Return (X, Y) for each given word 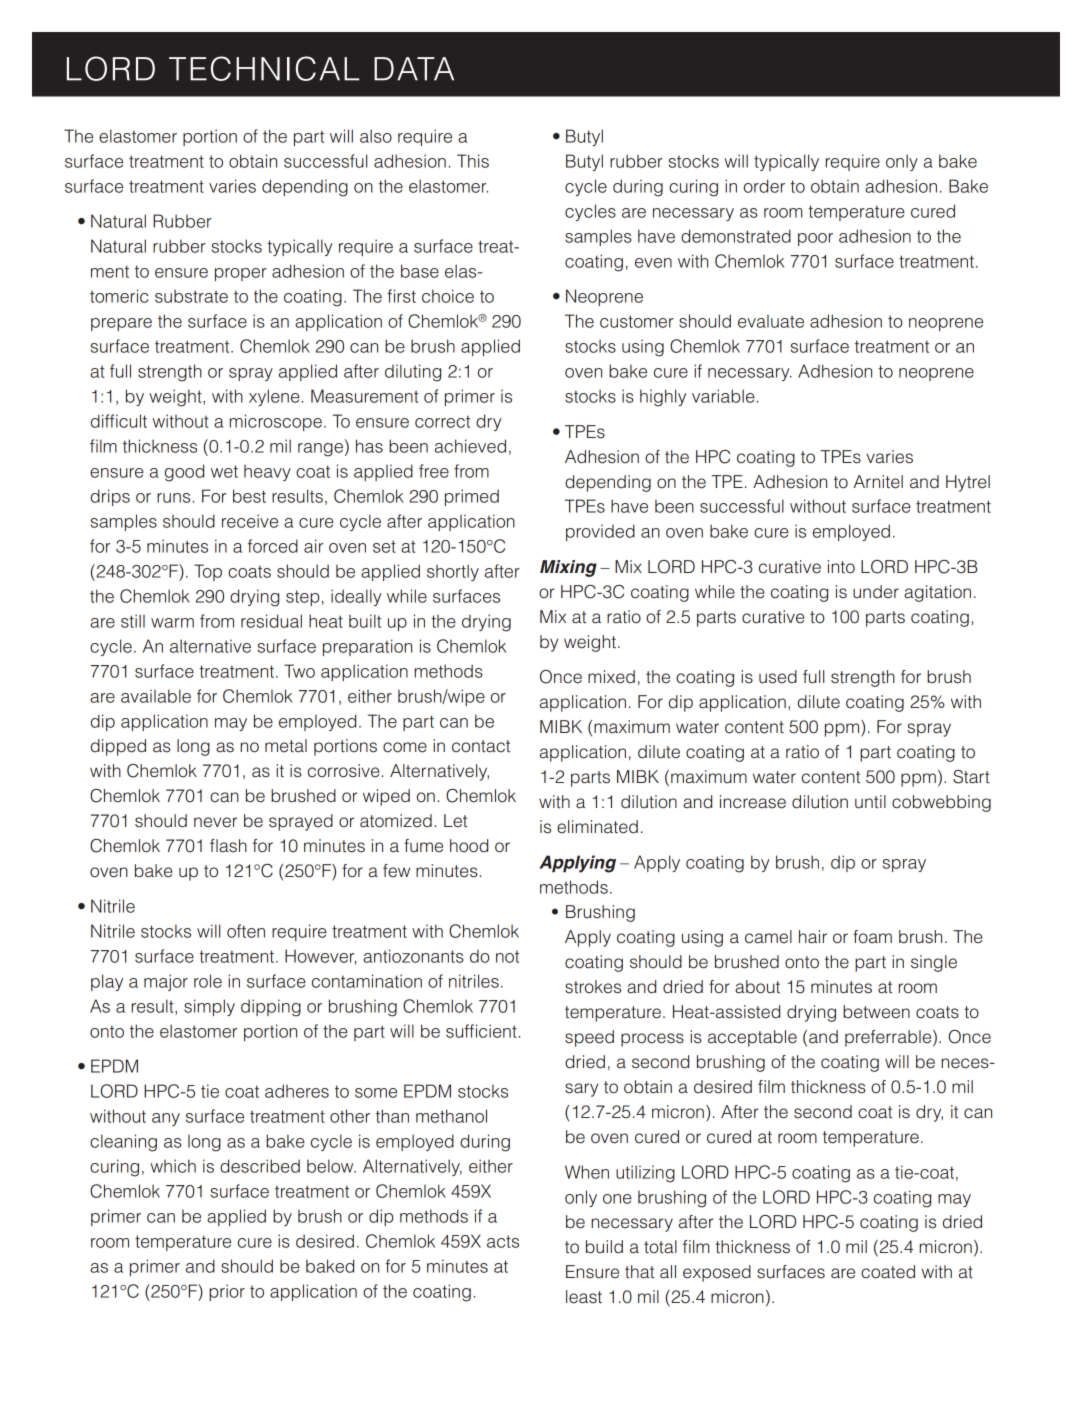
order (764, 186)
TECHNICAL (264, 68)
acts (503, 1241)
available (156, 696)
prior (227, 1292)
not (507, 956)
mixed (611, 677)
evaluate (771, 321)
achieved (470, 446)
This (473, 161)
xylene (274, 397)
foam (872, 937)
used (778, 677)
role (208, 981)
